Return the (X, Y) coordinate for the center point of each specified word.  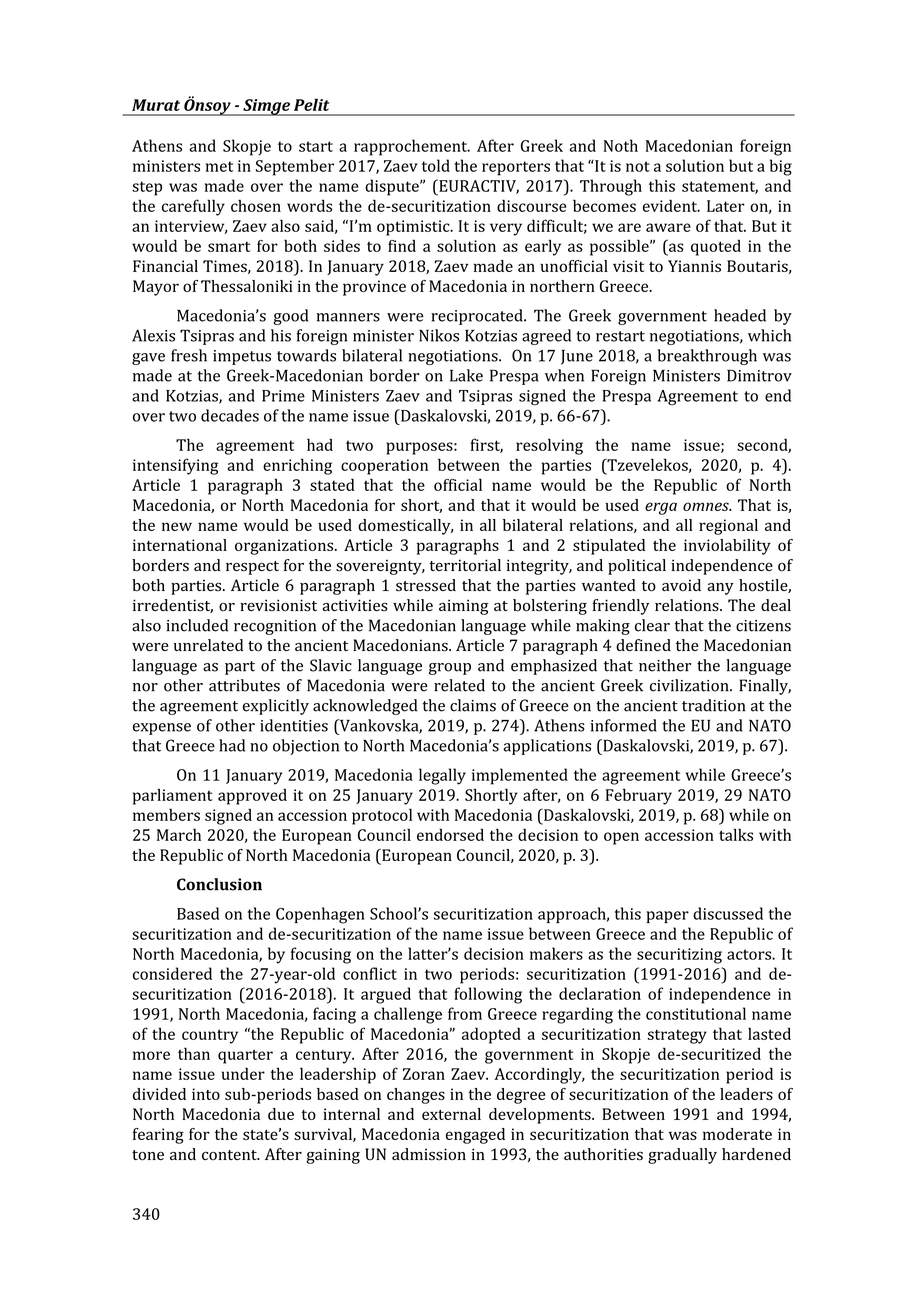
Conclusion (219, 884)
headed (740, 315)
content (230, 1155)
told (436, 165)
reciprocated (478, 317)
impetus (242, 357)
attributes (244, 685)
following (488, 995)
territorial (465, 565)
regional (728, 527)
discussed (728, 913)
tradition (714, 705)
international (180, 545)
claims (473, 705)
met (219, 166)
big (781, 167)
